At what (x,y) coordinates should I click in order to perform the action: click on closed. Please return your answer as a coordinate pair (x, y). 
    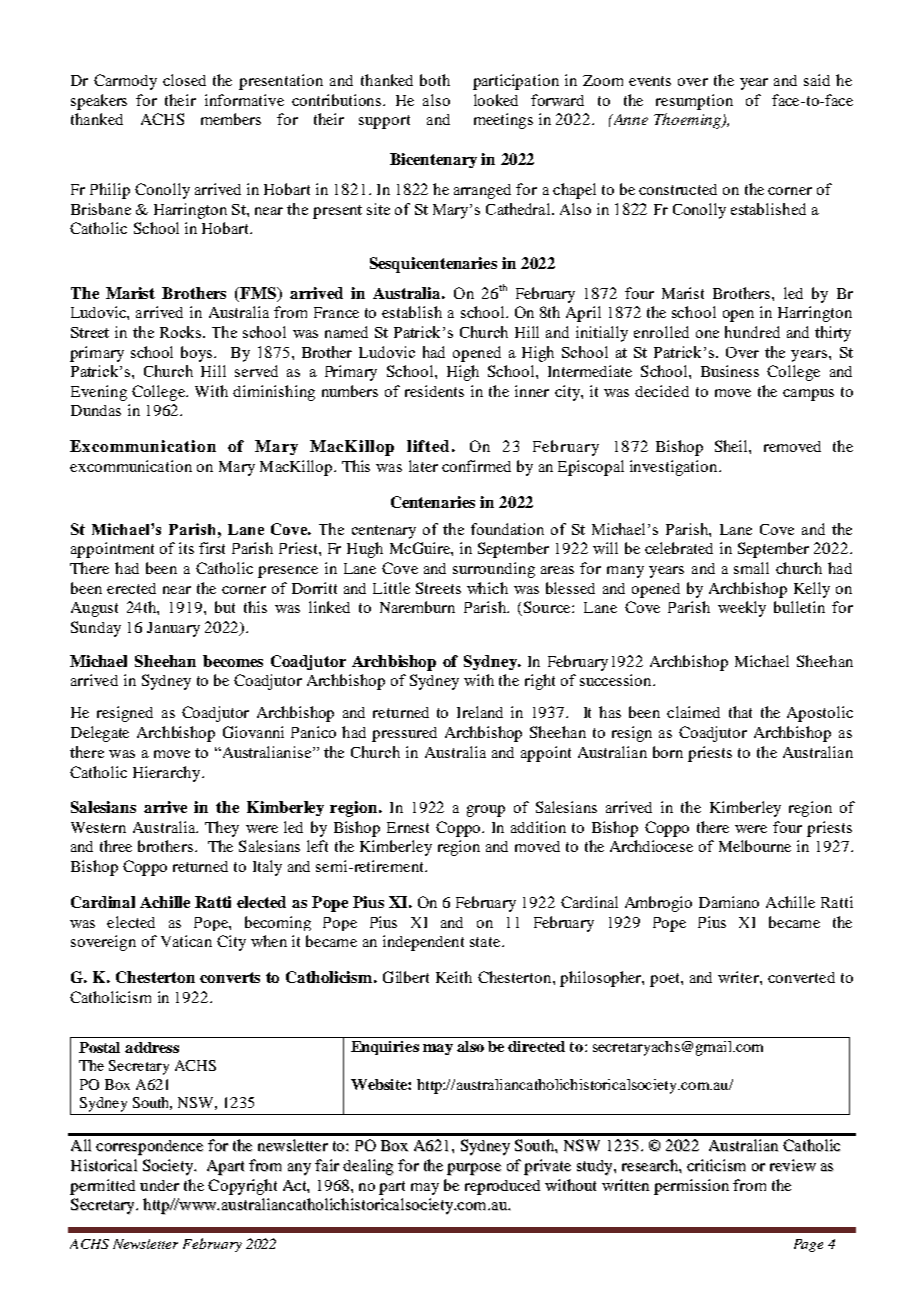
    Looking at the image, I should click on (184, 80).
